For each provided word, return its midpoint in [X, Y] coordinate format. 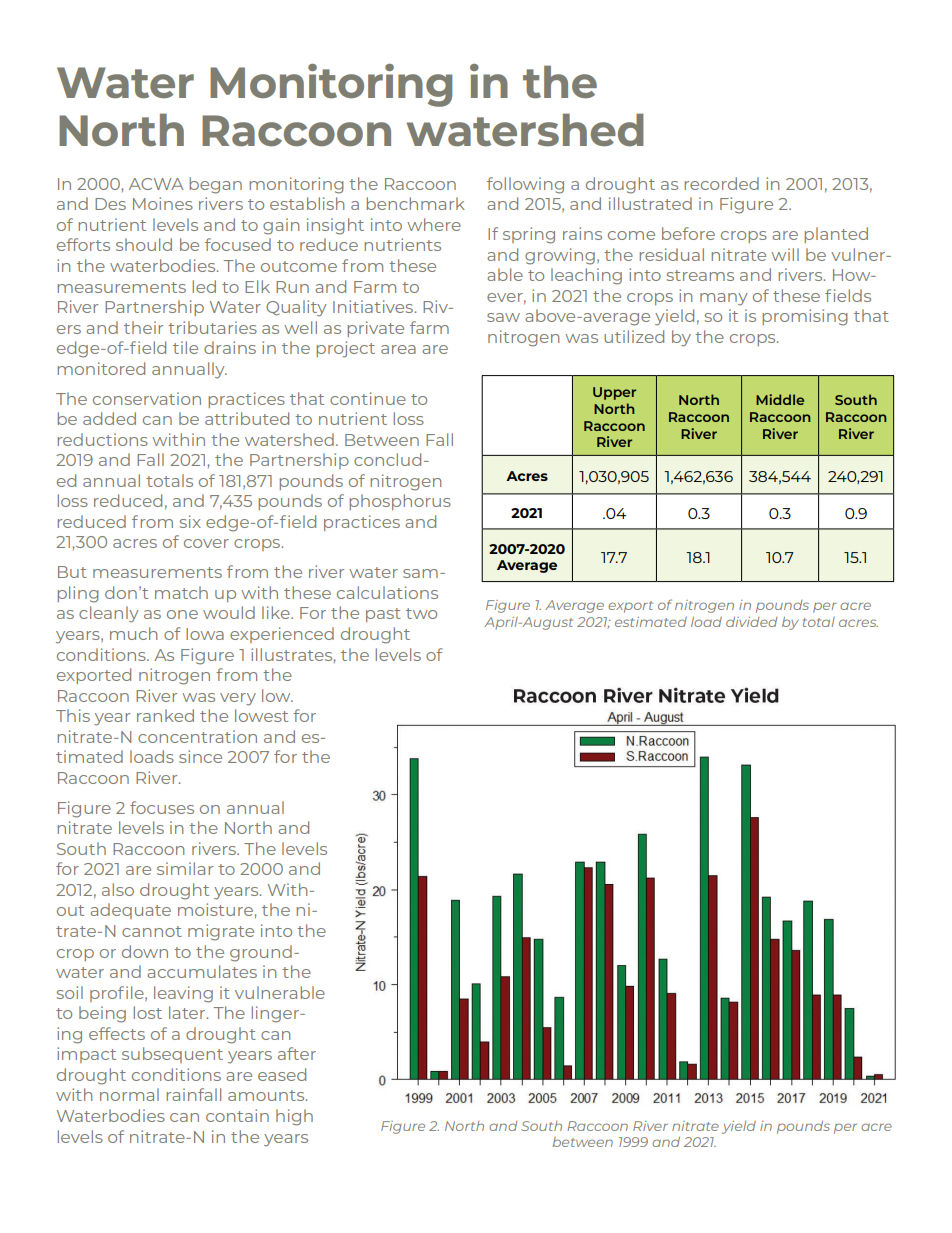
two [421, 613]
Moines [163, 203]
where [434, 224]
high [294, 1117]
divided [751, 622]
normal [129, 1094]
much [133, 633]
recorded [722, 183]
